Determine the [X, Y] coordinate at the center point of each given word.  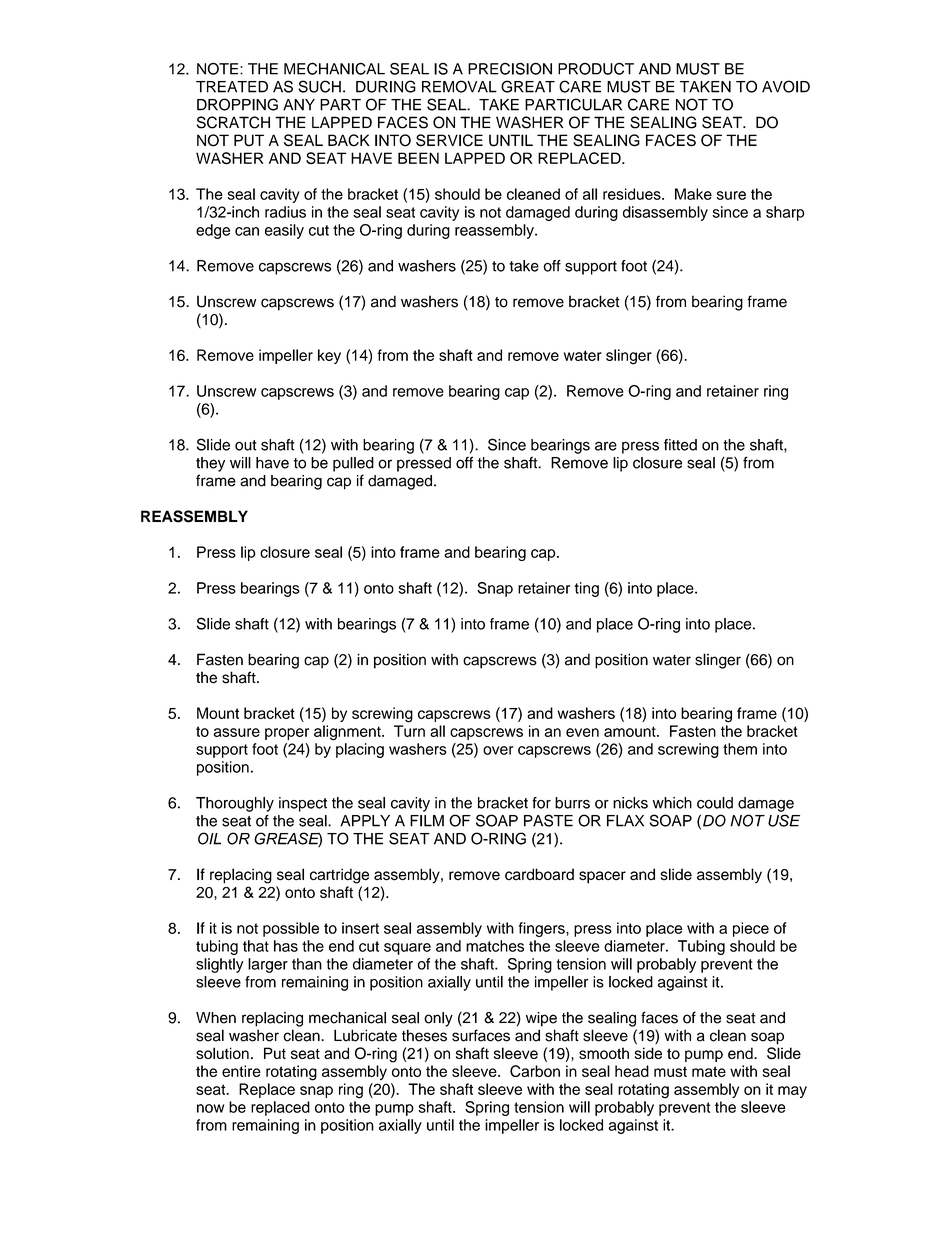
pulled [353, 464]
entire [241, 1071]
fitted [680, 445]
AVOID [786, 86]
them [740, 749]
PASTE [548, 820]
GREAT [528, 86]
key [329, 356]
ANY [299, 105]
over [498, 750]
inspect [303, 804]
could [715, 803]
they [210, 464]
